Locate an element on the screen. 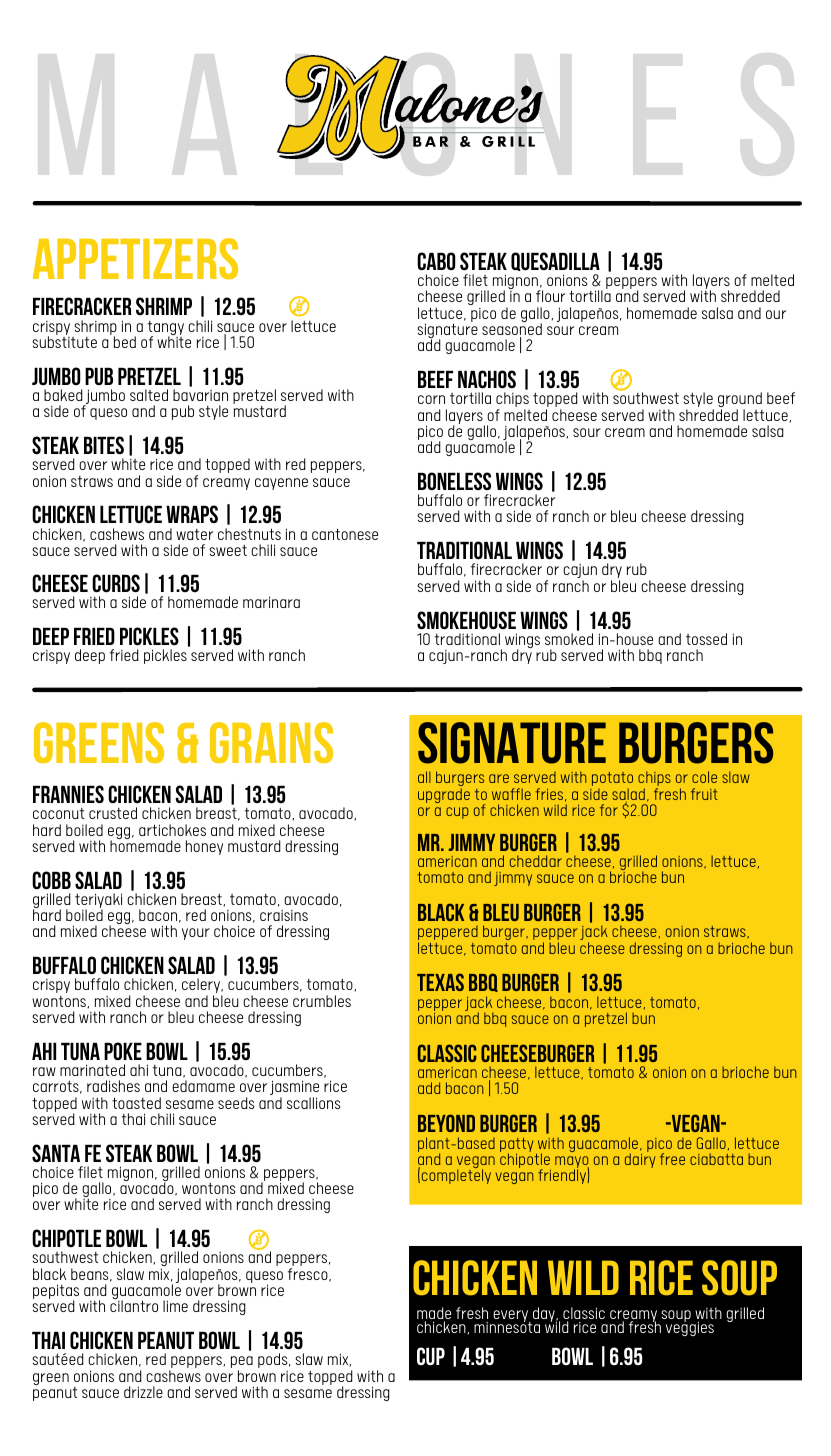 The height and width of the screenshot is (1456, 831). seasoned is located at coordinates (512, 329).
